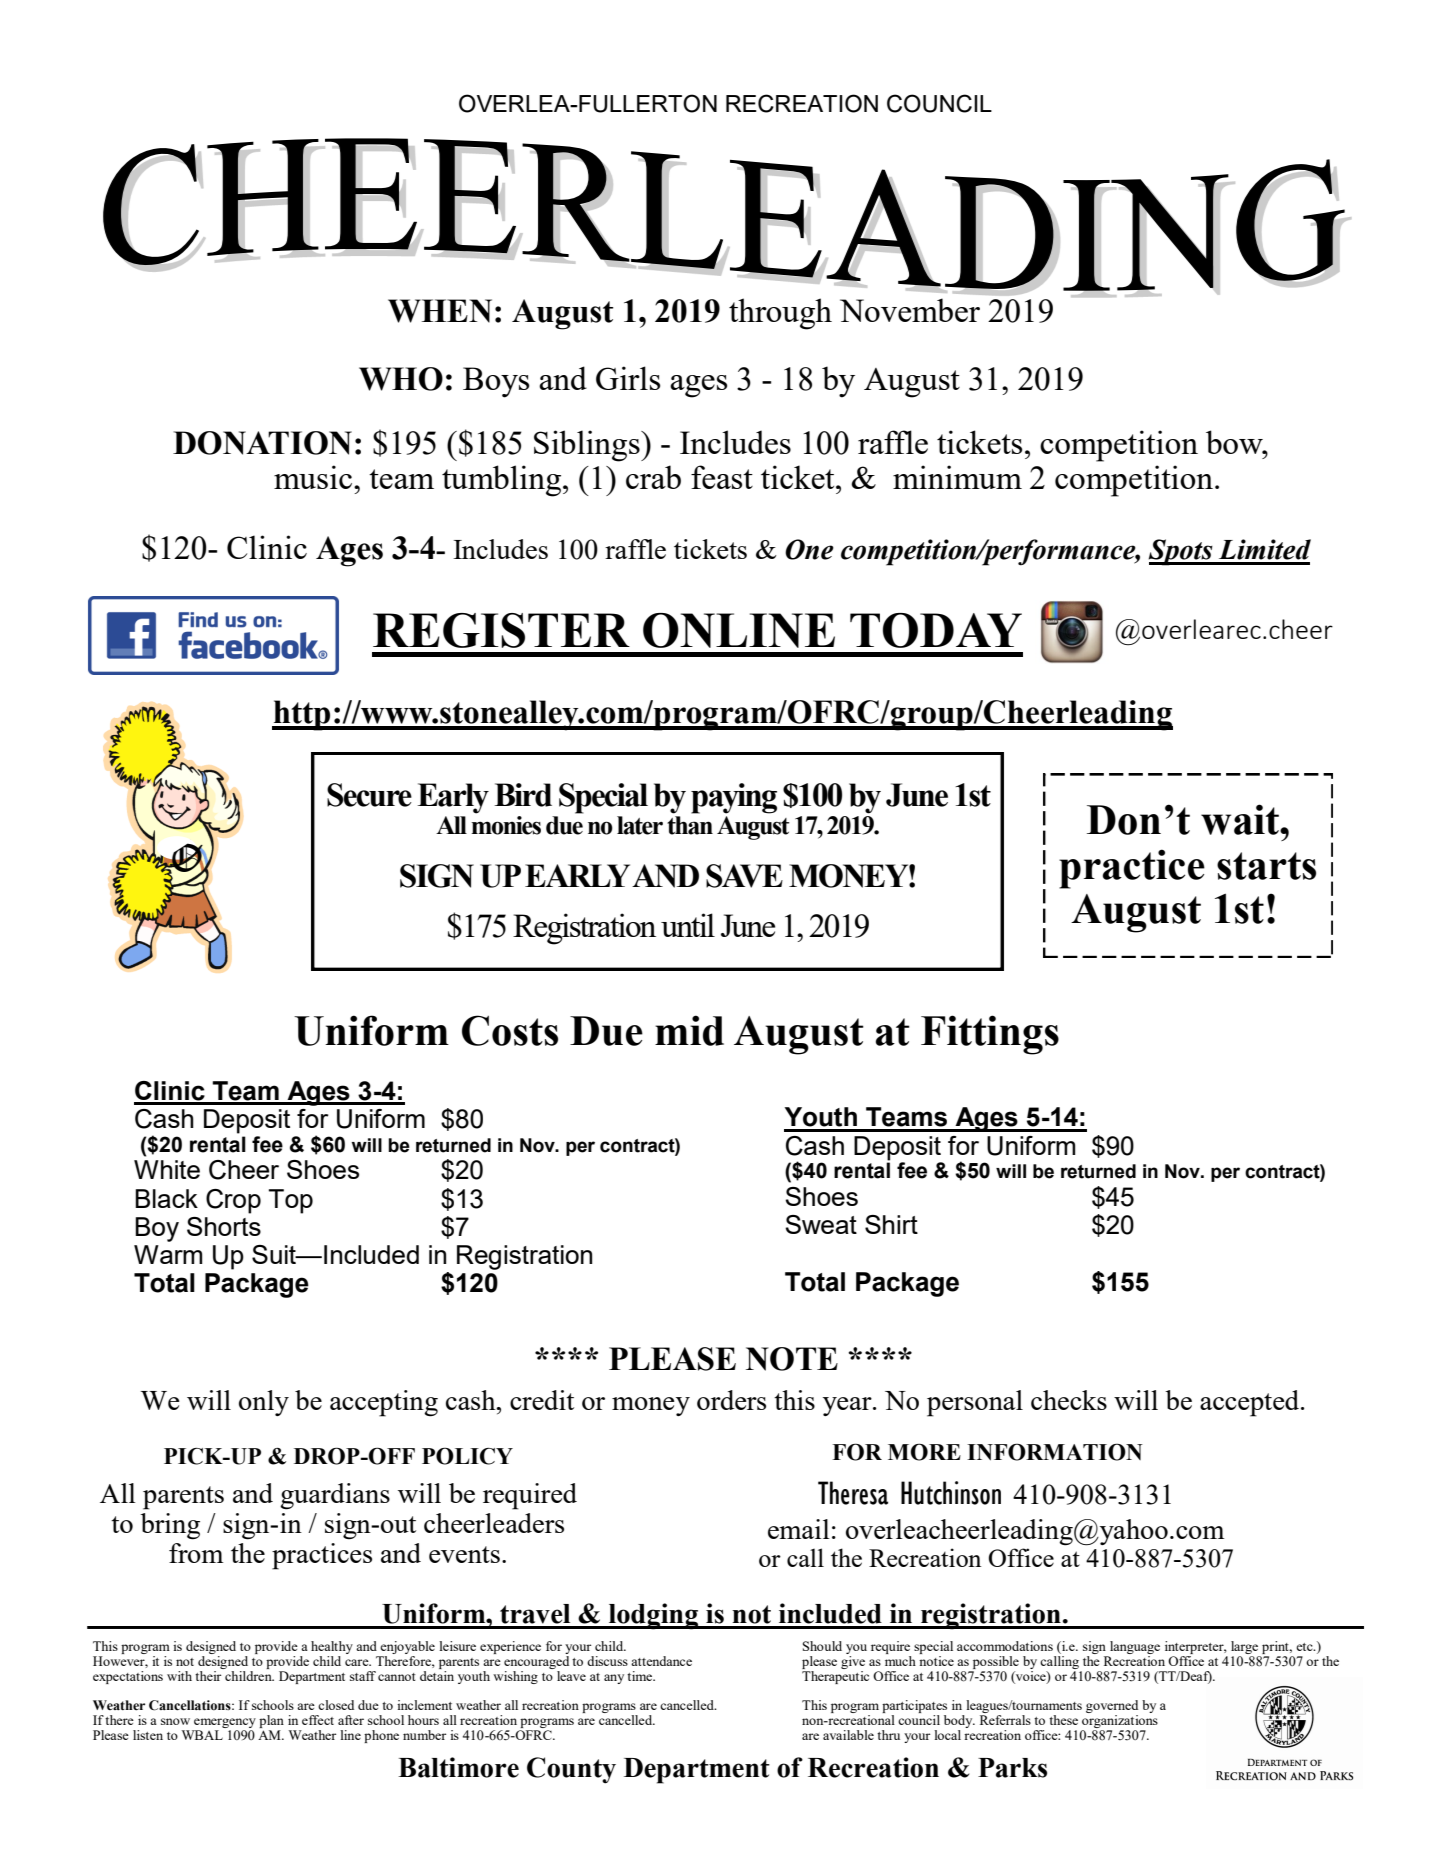  Describe the element at coordinates (734, 798) in the document. I see `paying` at that location.
